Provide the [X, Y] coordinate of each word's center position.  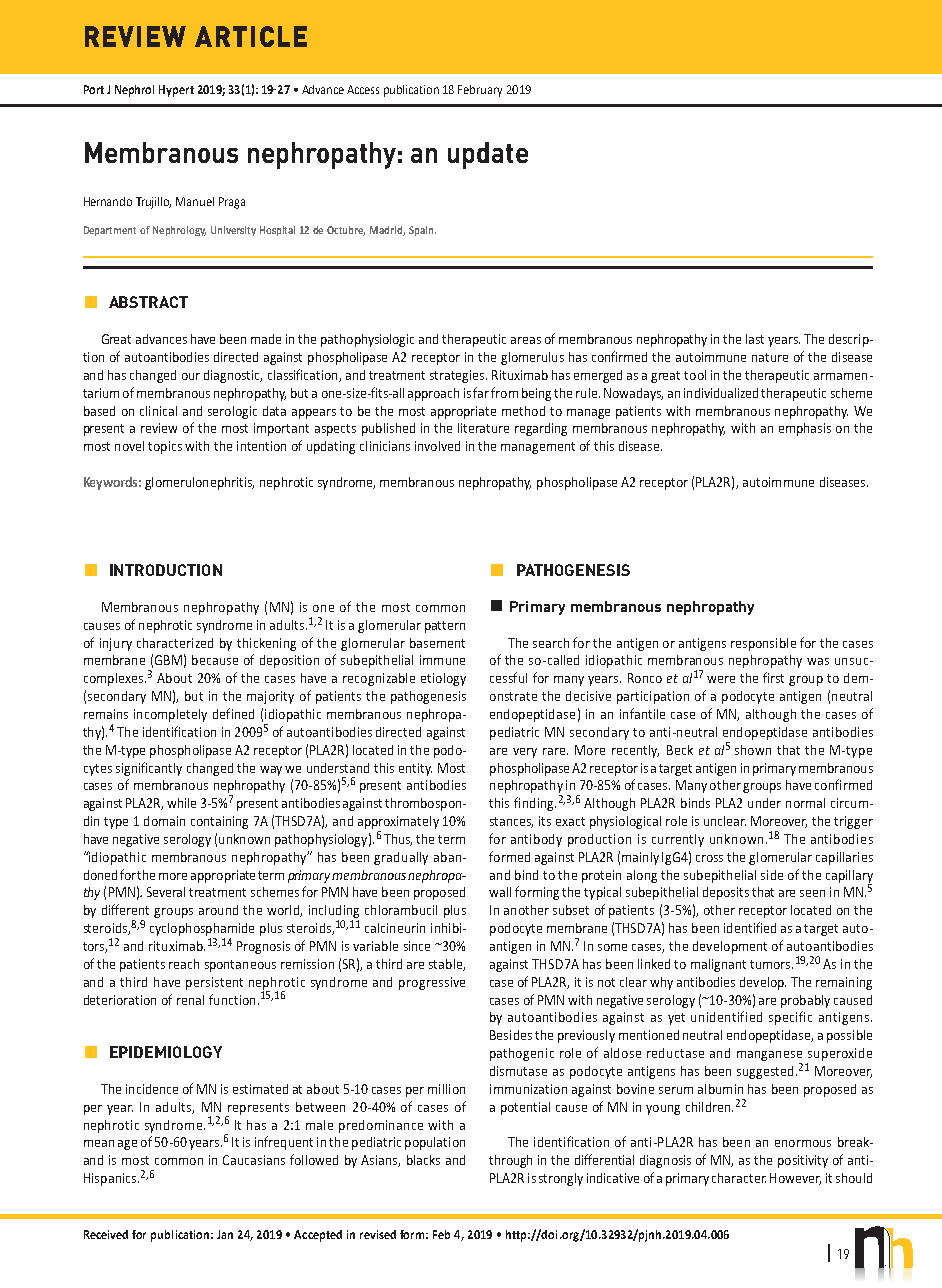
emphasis [805, 429]
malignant [718, 965]
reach [184, 964]
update [488, 155]
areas [526, 340]
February [480, 91]
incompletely [170, 715]
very [525, 753]
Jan [225, 1234]
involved [437, 446]
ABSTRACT [148, 302]
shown [753, 750]
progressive [432, 983]
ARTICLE [251, 36]
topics [165, 447]
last [755, 339]
